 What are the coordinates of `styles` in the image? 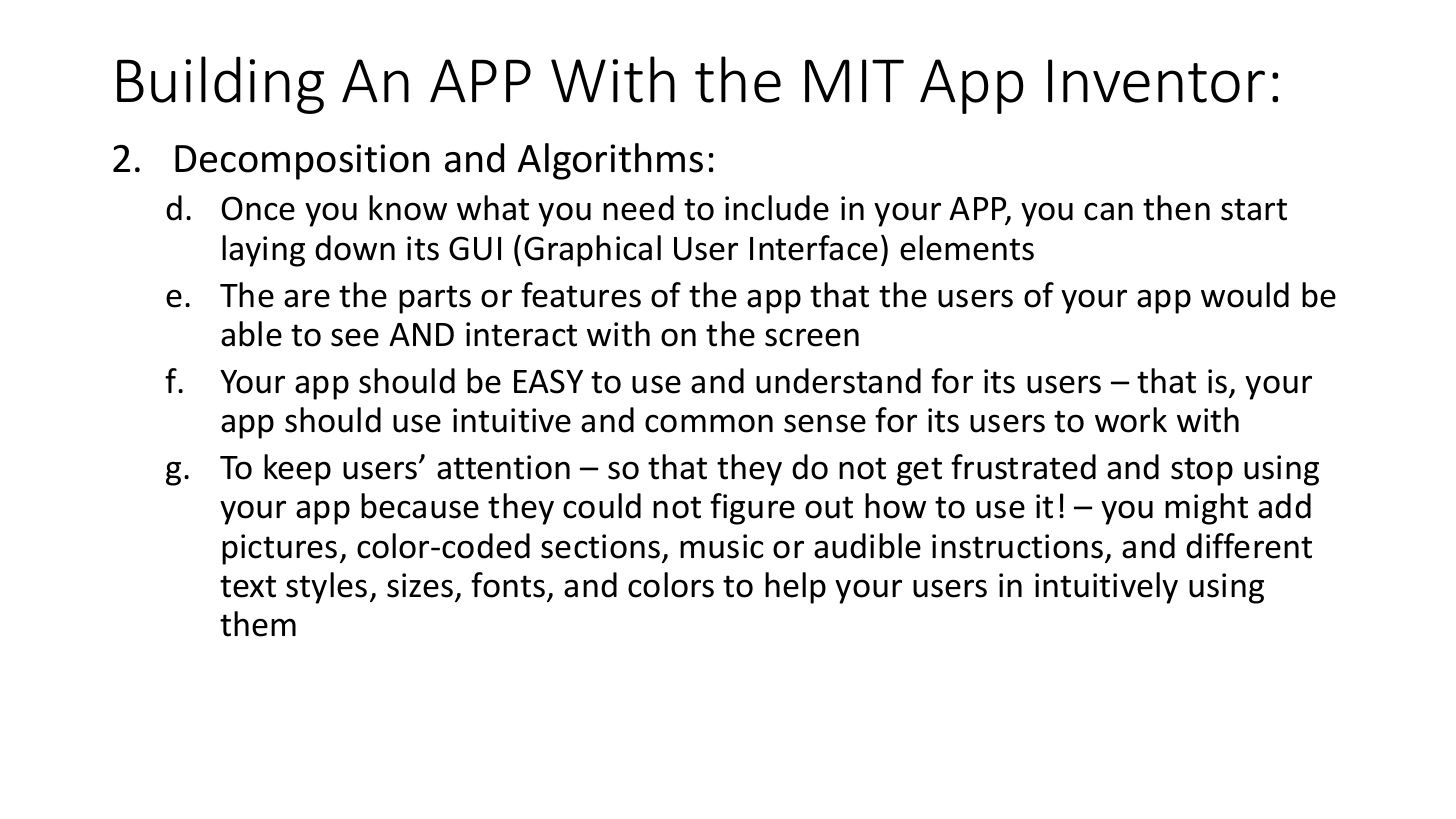 It's located at (326, 588).
